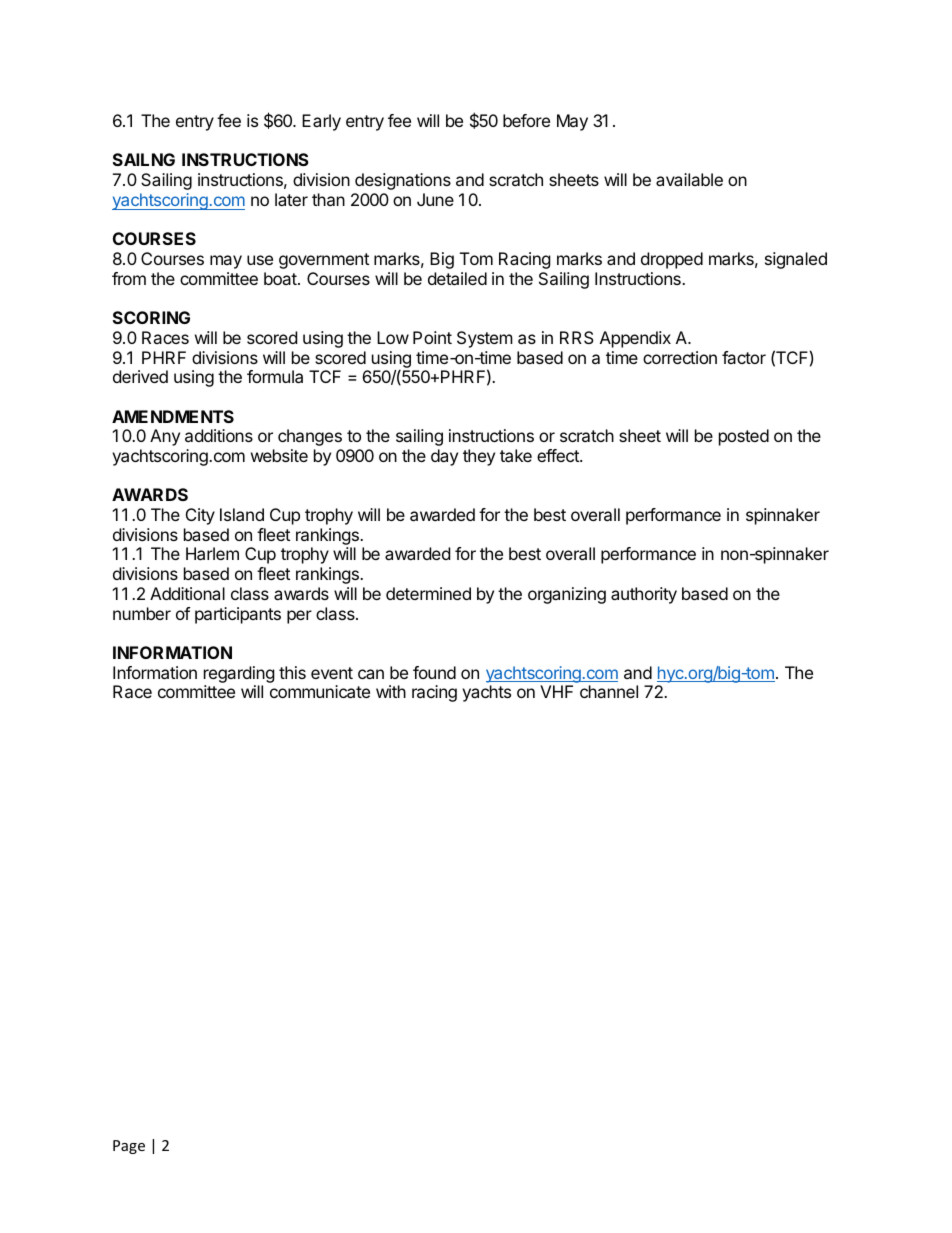  What do you see at coordinates (434, 672) in the screenshot?
I see `found` at bounding box center [434, 672].
